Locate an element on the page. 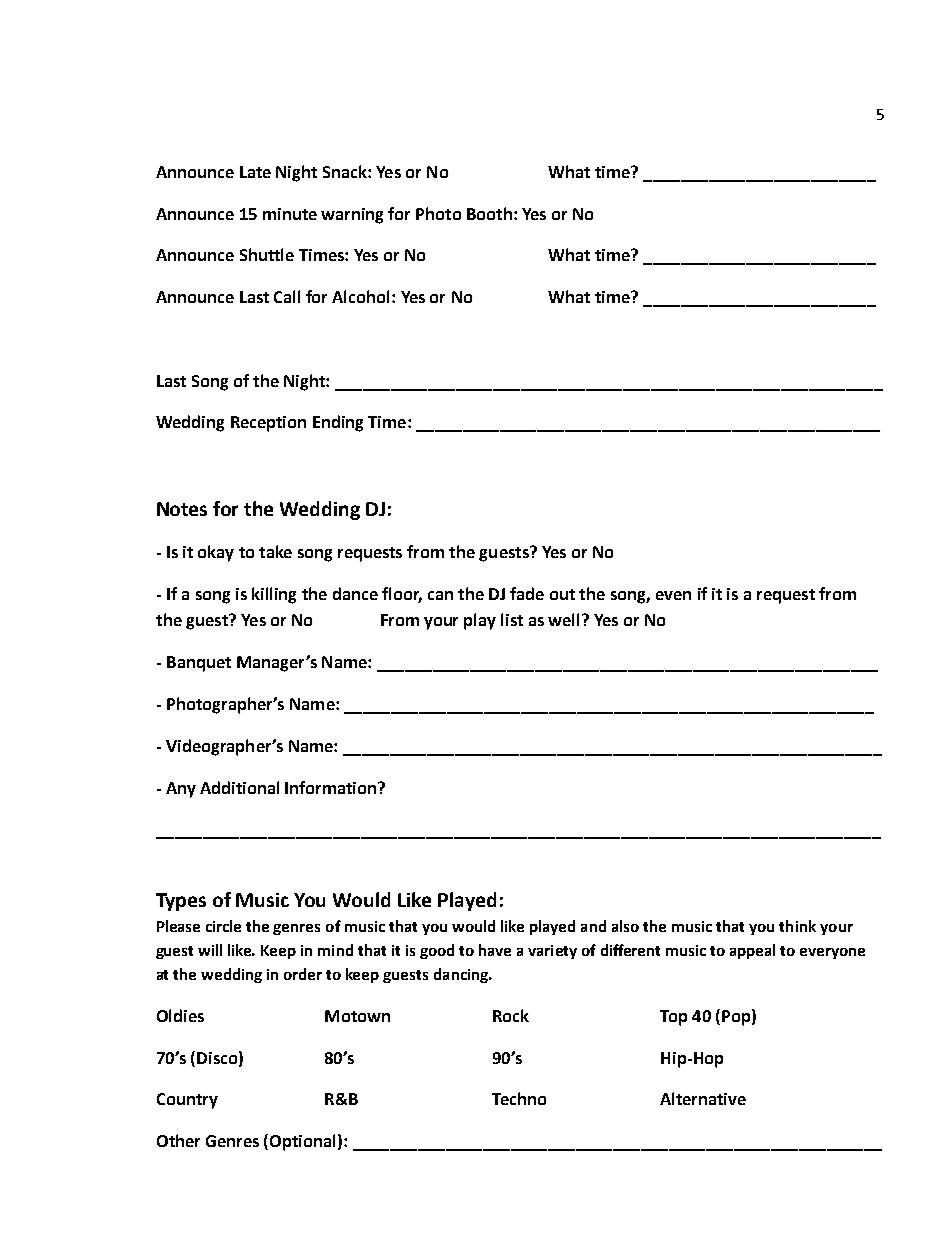 Image resolution: width=952 pixels, height=1233 pixels. Booth is located at coordinates (489, 213).
